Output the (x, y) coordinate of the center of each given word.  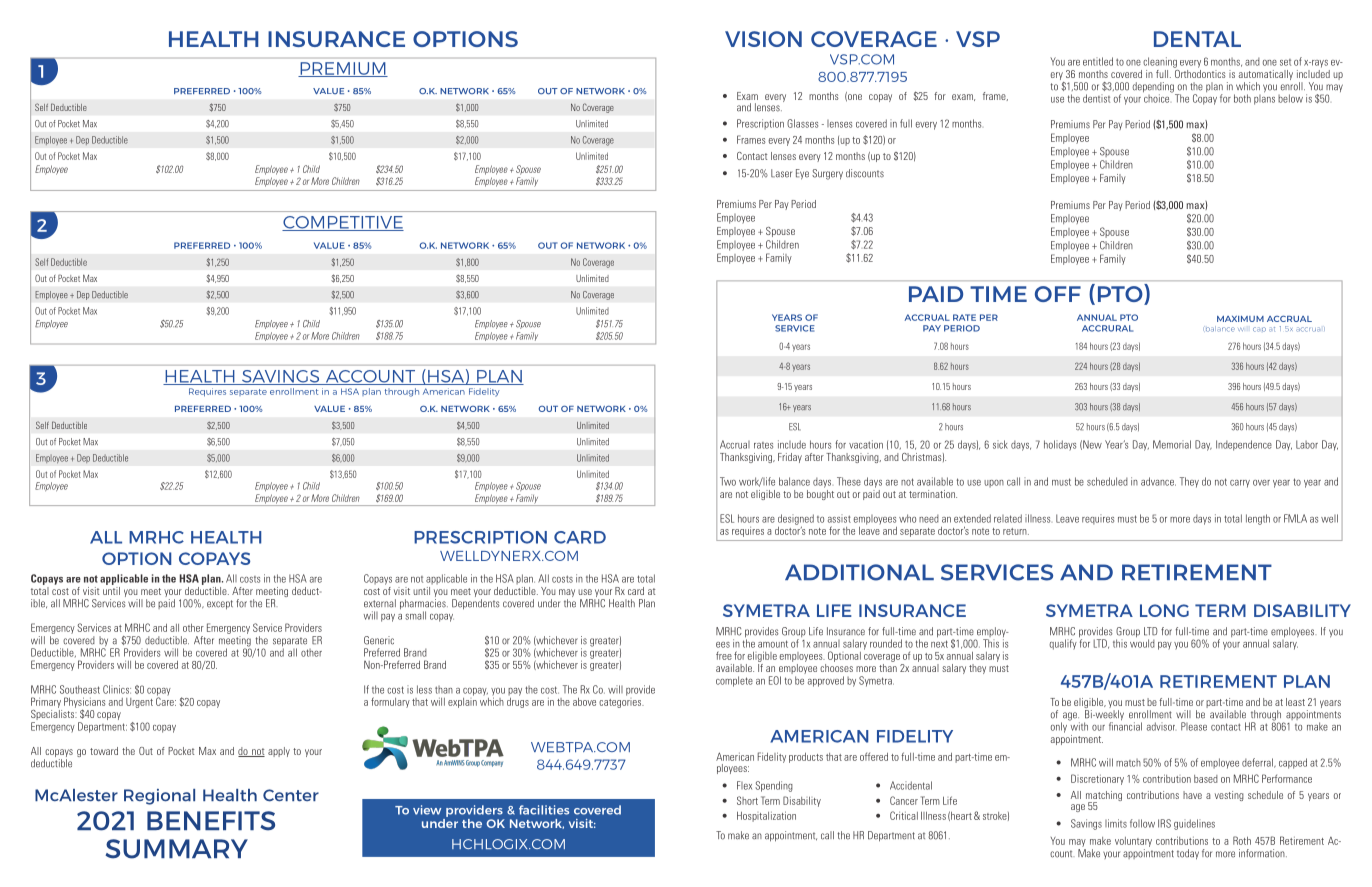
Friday (790, 458)
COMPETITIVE (343, 223)
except (220, 605)
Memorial (1172, 444)
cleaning (1160, 62)
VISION (763, 39)
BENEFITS (211, 821)
